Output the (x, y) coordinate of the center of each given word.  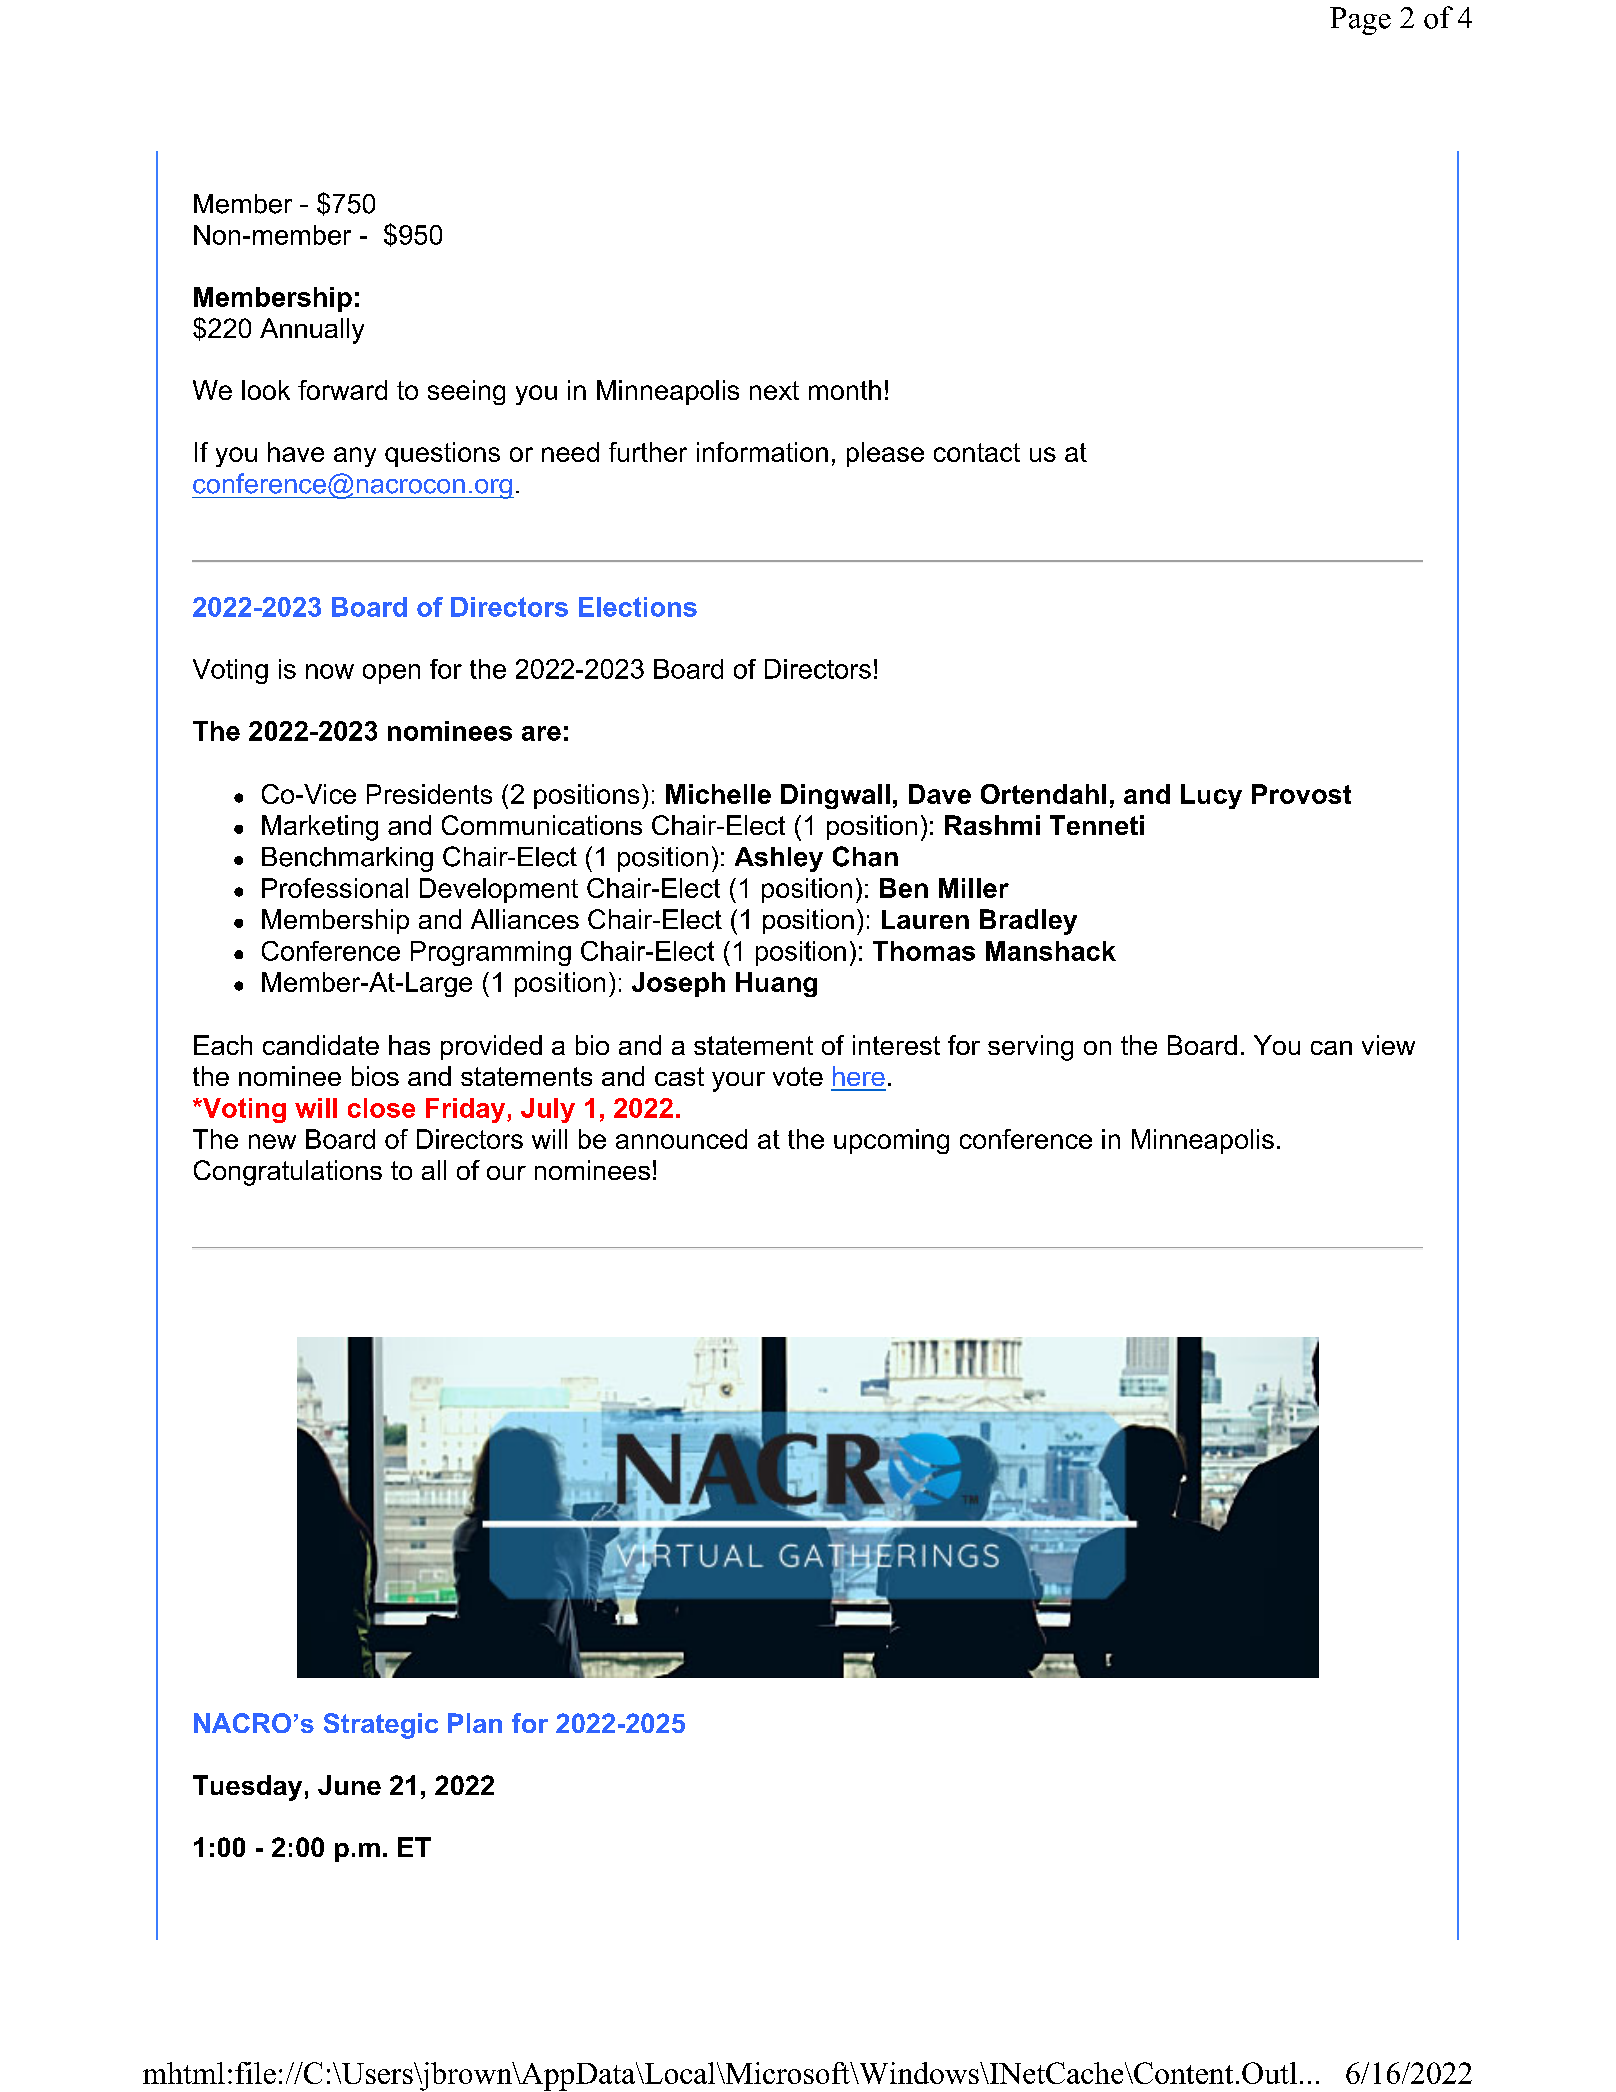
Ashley (779, 859)
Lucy (1211, 796)
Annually (312, 331)
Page (1360, 21)
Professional (335, 888)
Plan (475, 1723)
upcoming (891, 1141)
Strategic (381, 1726)
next (774, 390)
